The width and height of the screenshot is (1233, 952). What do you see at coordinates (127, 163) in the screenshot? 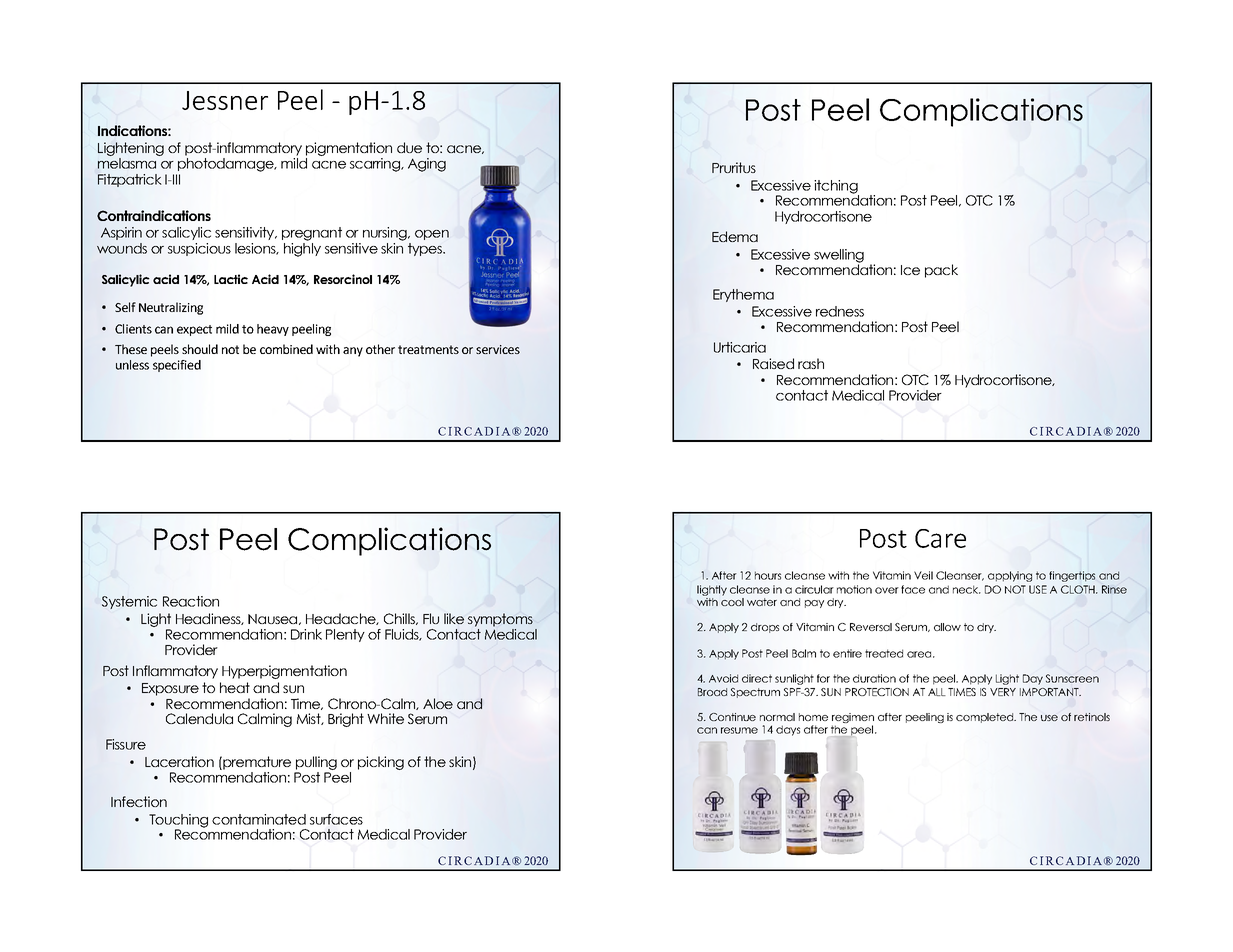
I see `melasma` at bounding box center [127, 163].
